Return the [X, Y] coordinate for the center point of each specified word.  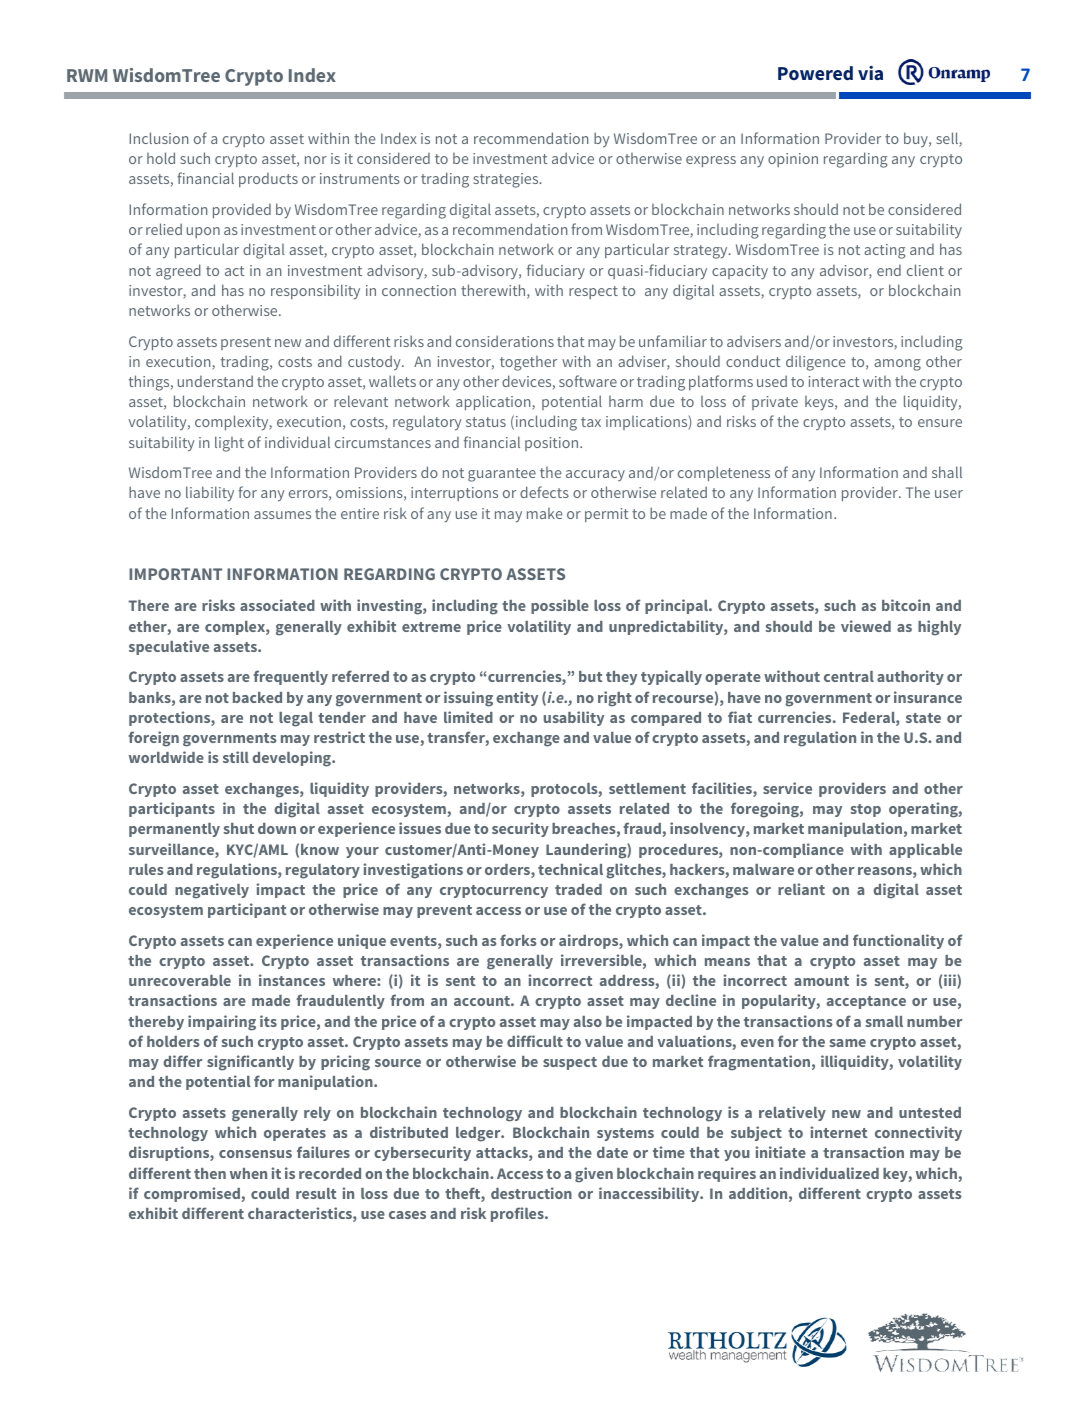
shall [947, 472]
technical [570, 869]
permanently [174, 830]
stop [866, 810]
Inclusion [159, 138]
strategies [507, 180]
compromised [192, 1194]
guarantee [502, 475]
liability [210, 494]
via [870, 73]
